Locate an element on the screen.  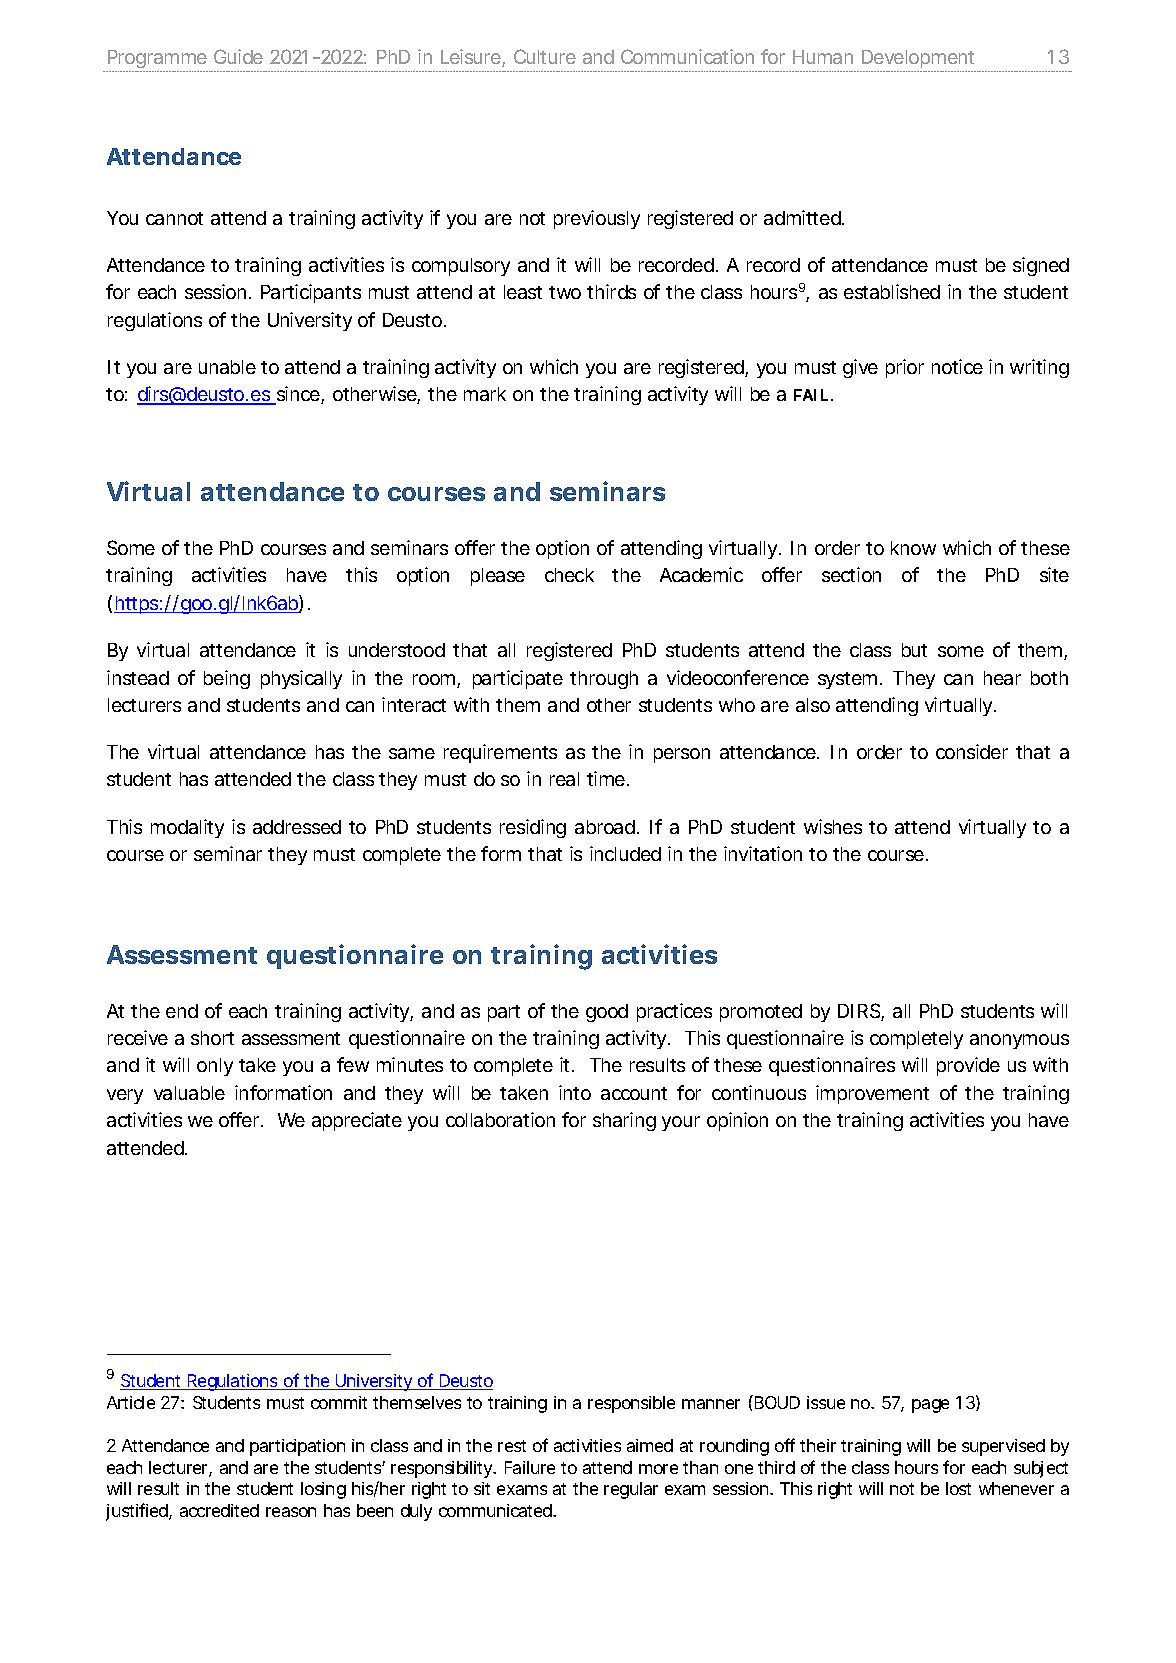
Culture is located at coordinates (545, 56).
